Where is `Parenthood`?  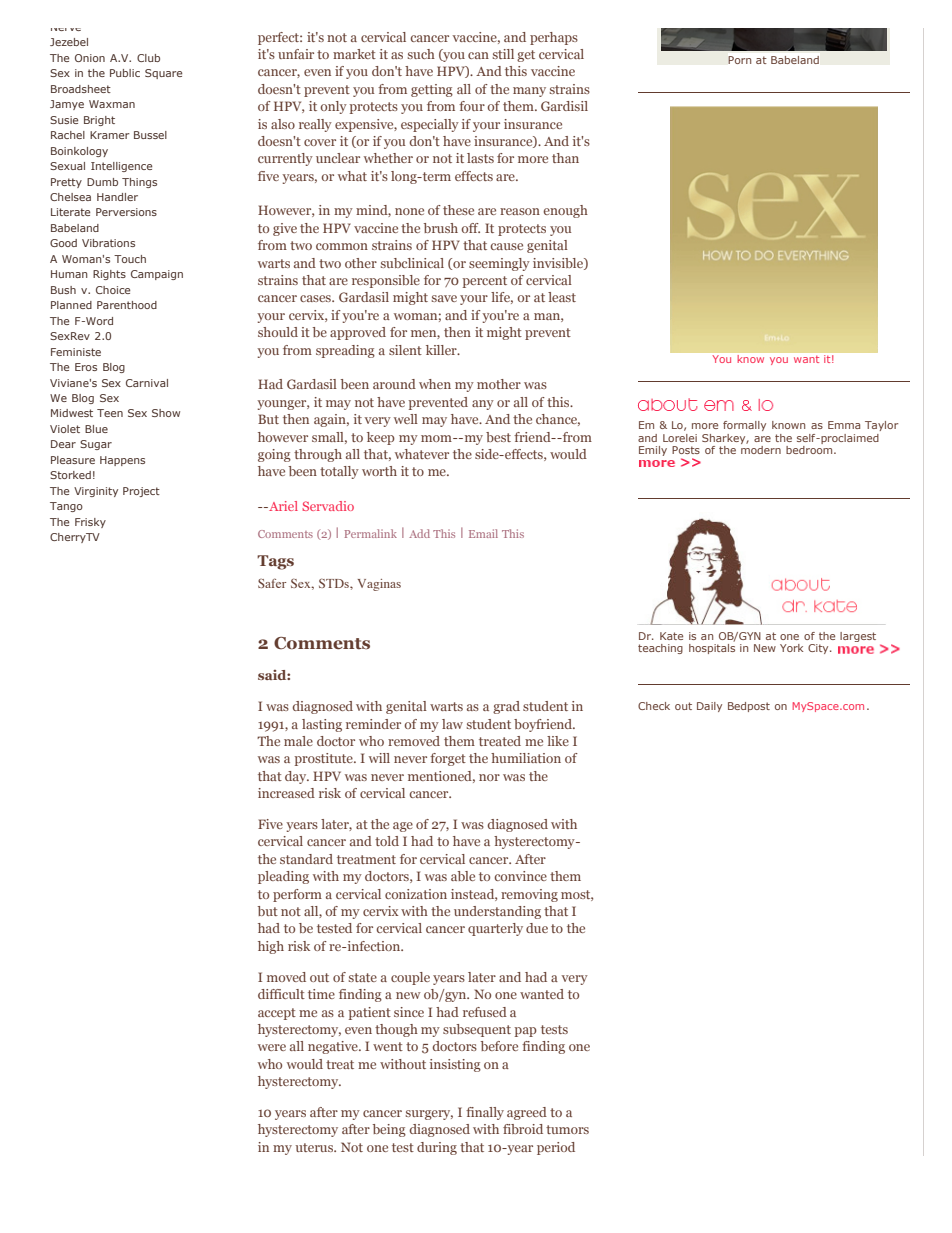
Parenthood is located at coordinates (127, 305).
